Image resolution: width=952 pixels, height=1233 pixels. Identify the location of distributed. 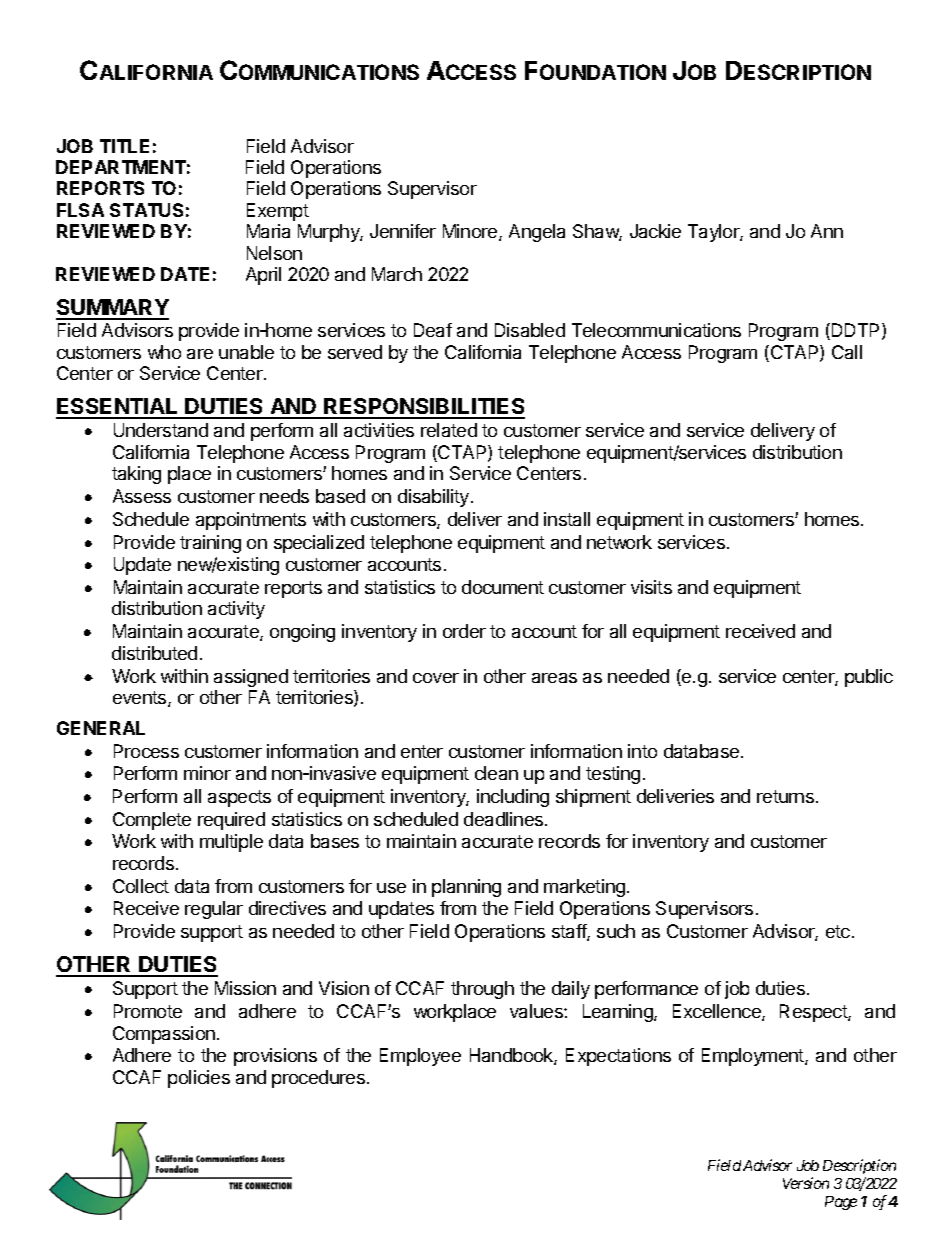
(154, 653).
